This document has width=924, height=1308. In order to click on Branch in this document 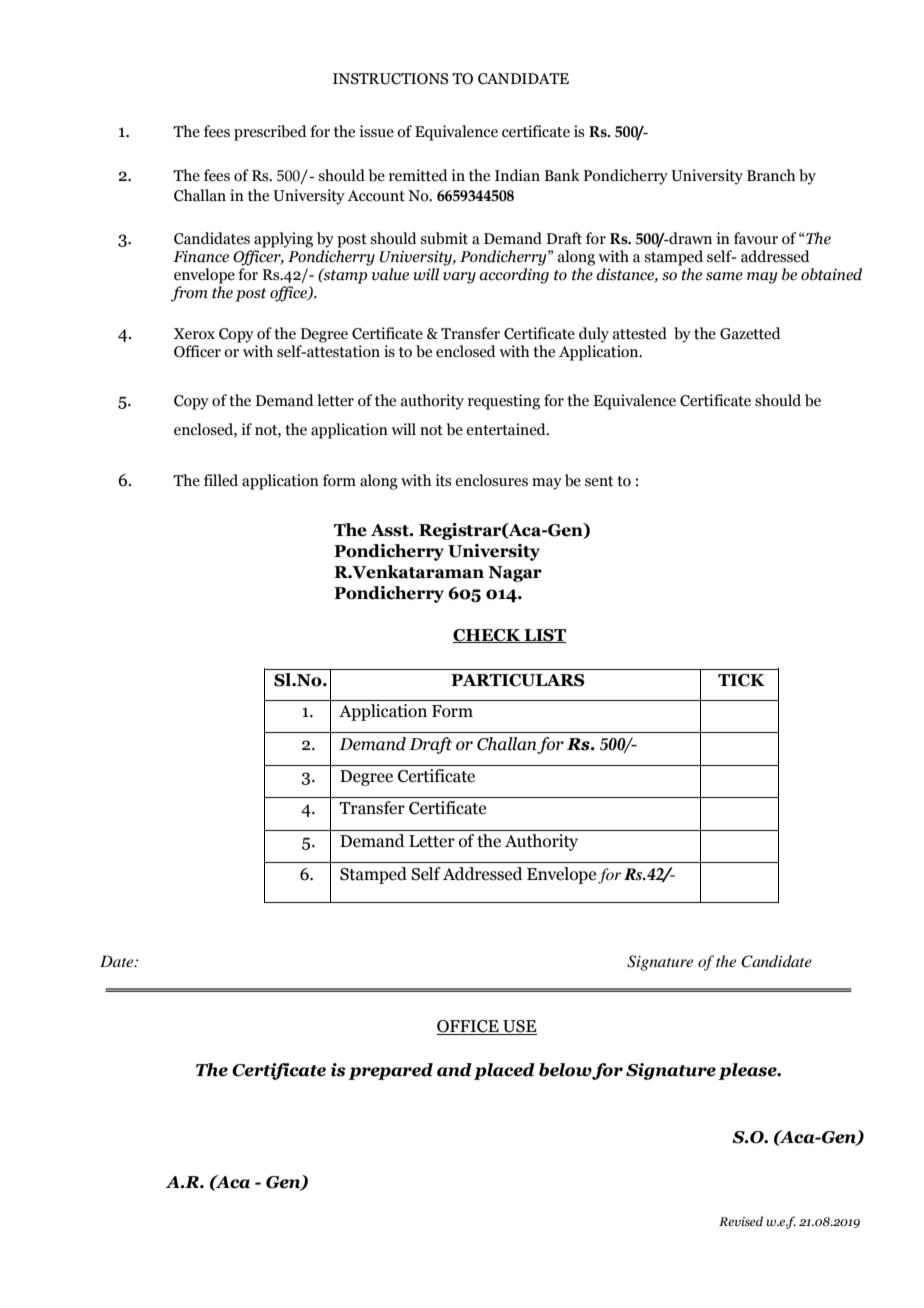, I will do `click(771, 175)`.
